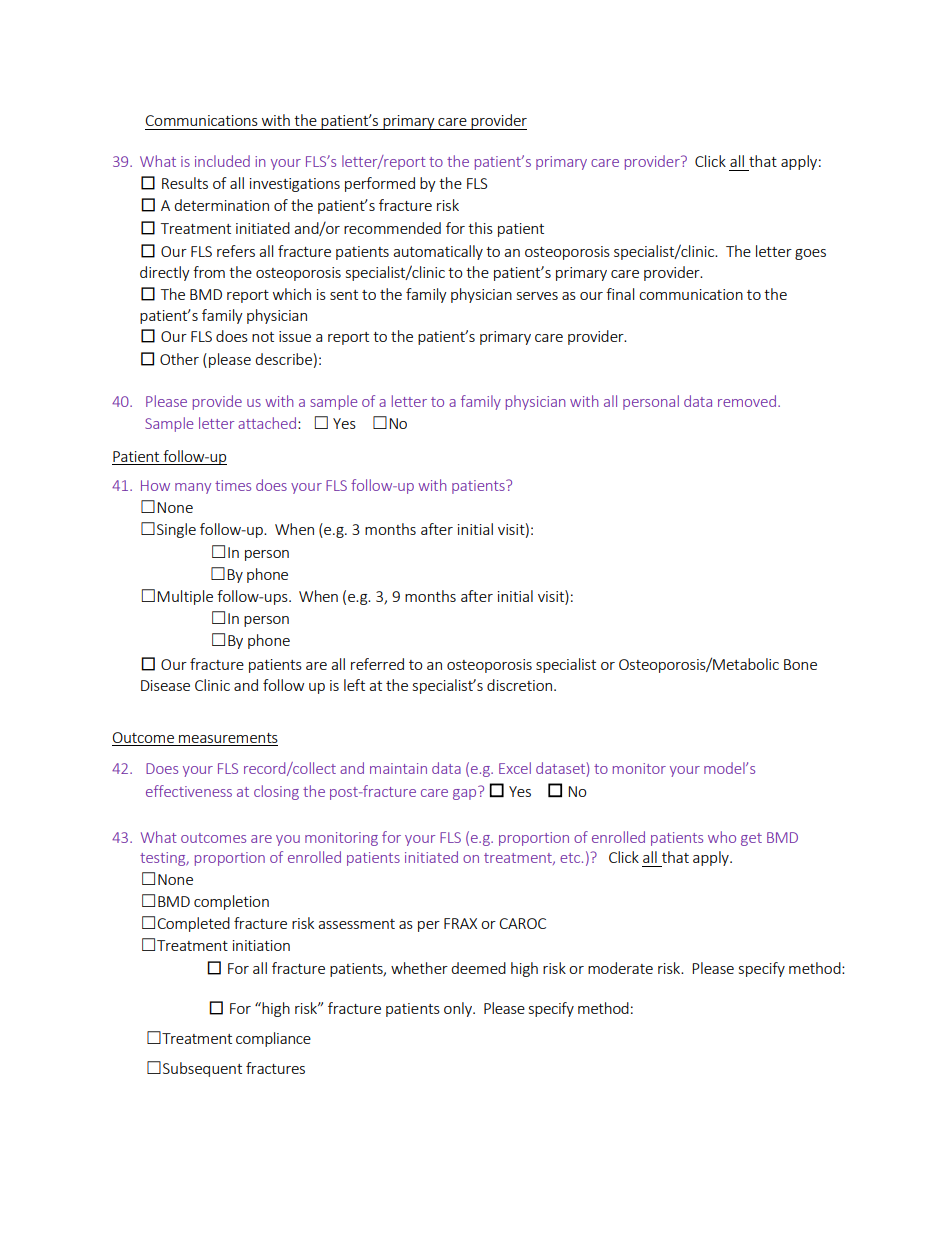 This screenshot has height=1233, width=952. Describe the element at coordinates (722, 837) in the screenshot. I see `who` at that location.
